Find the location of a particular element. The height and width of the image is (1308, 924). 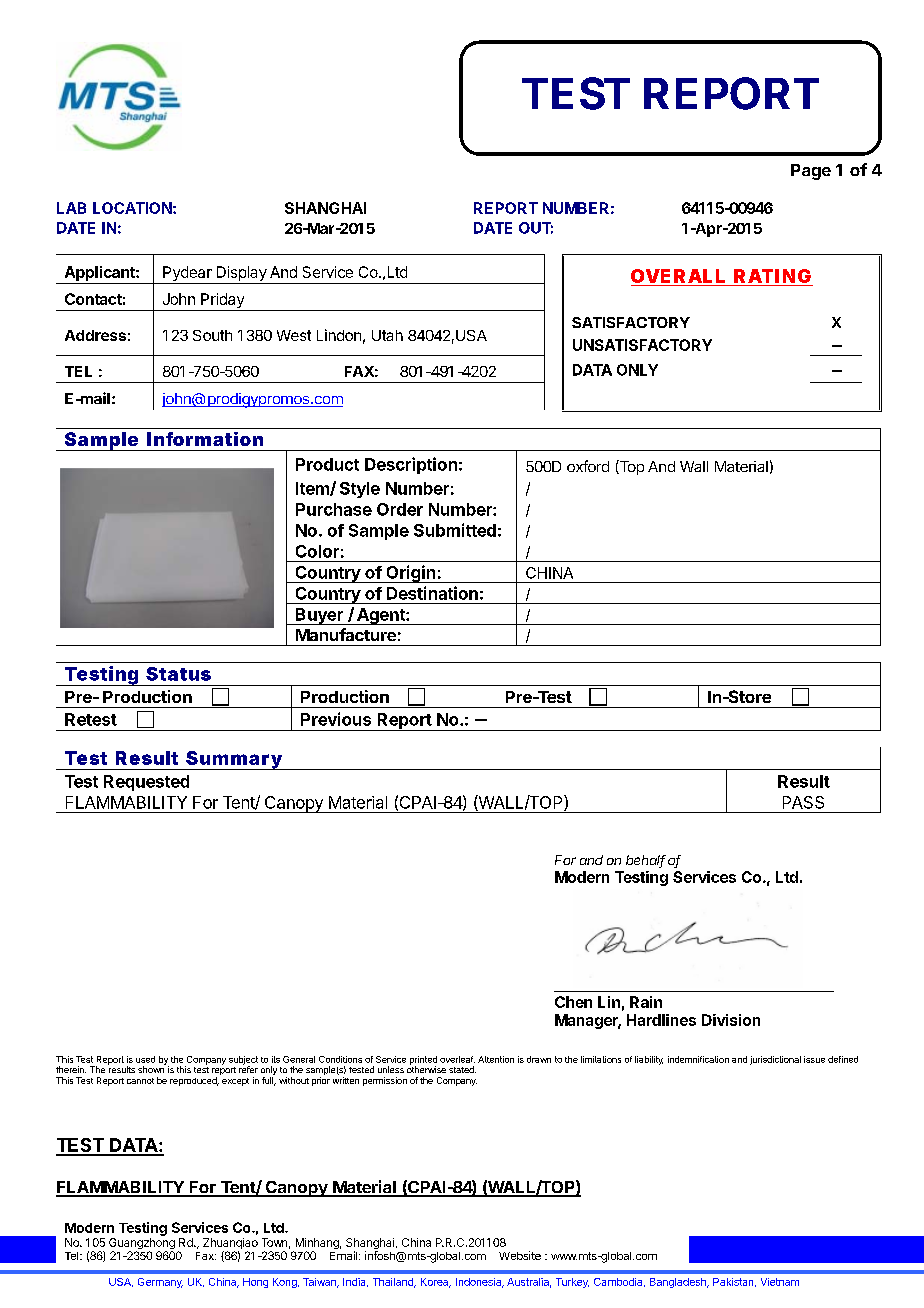

Germany is located at coordinates (160, 1283).
